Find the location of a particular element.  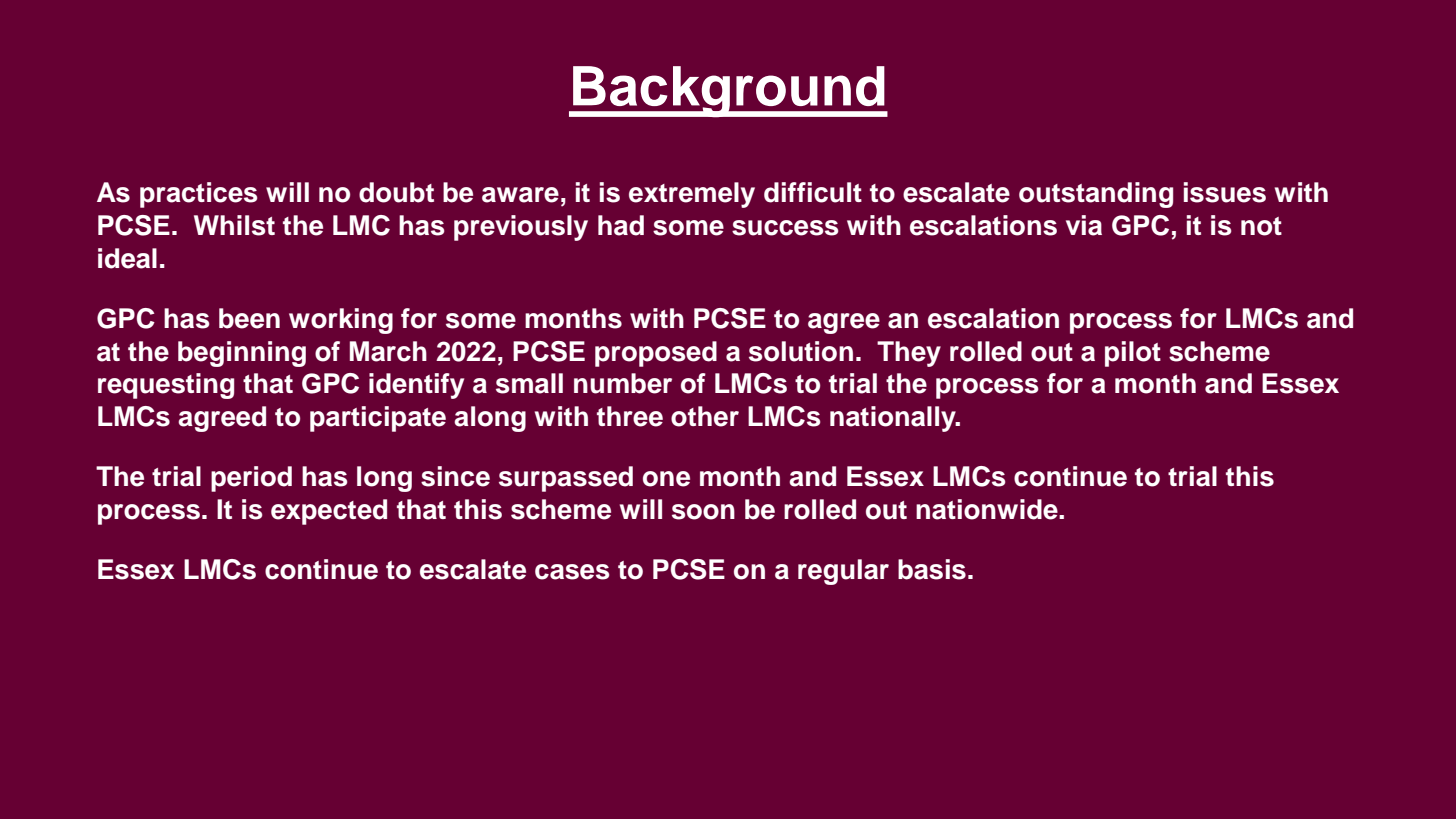

Background is located at coordinates (729, 92).
